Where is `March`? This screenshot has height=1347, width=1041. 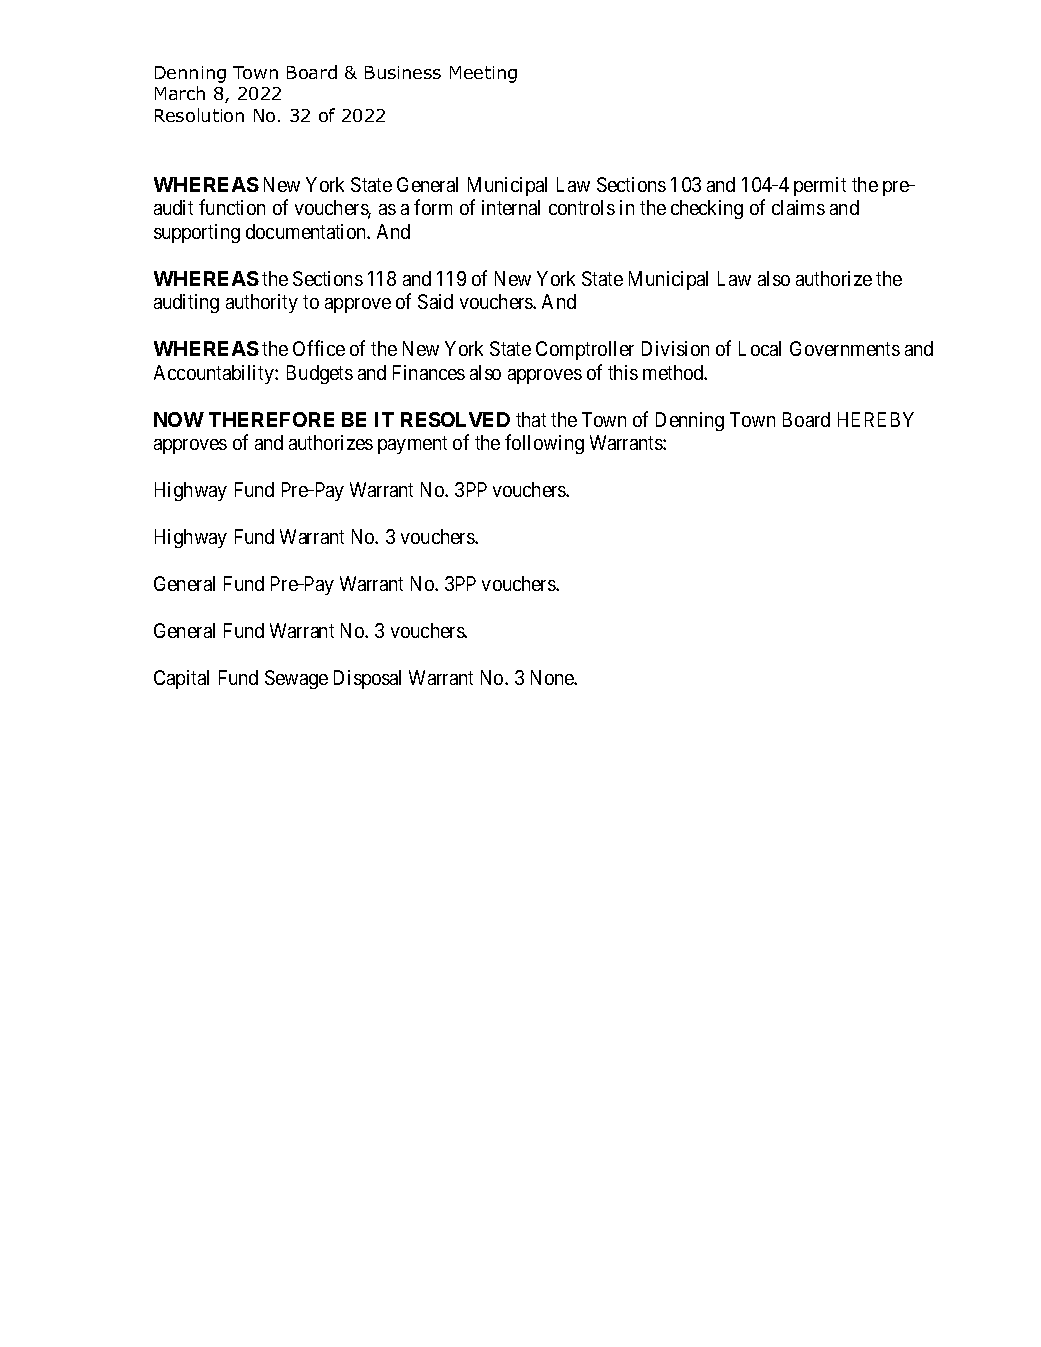
March is located at coordinates (180, 93).
